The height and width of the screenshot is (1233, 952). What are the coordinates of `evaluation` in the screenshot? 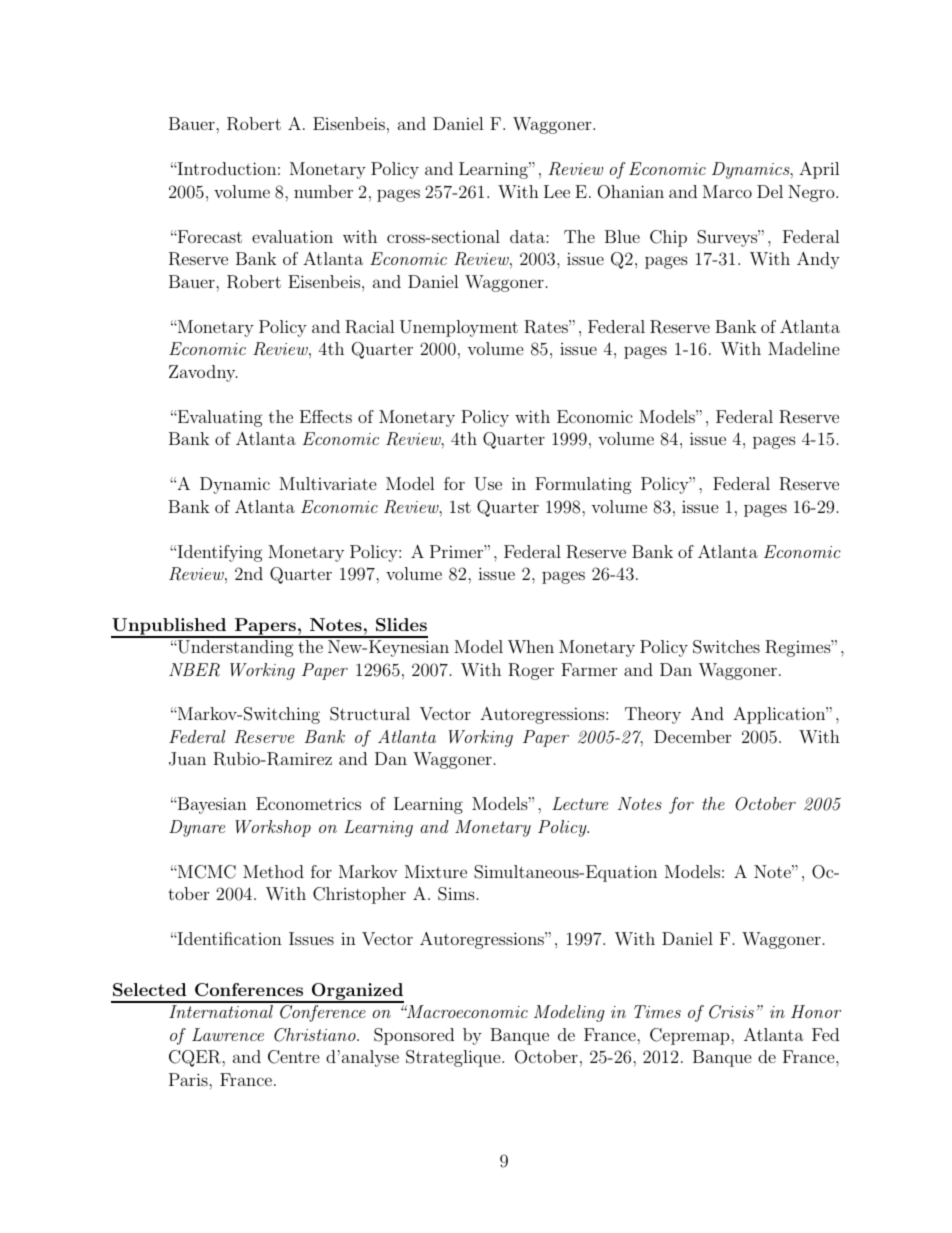 It's located at (292, 236).
